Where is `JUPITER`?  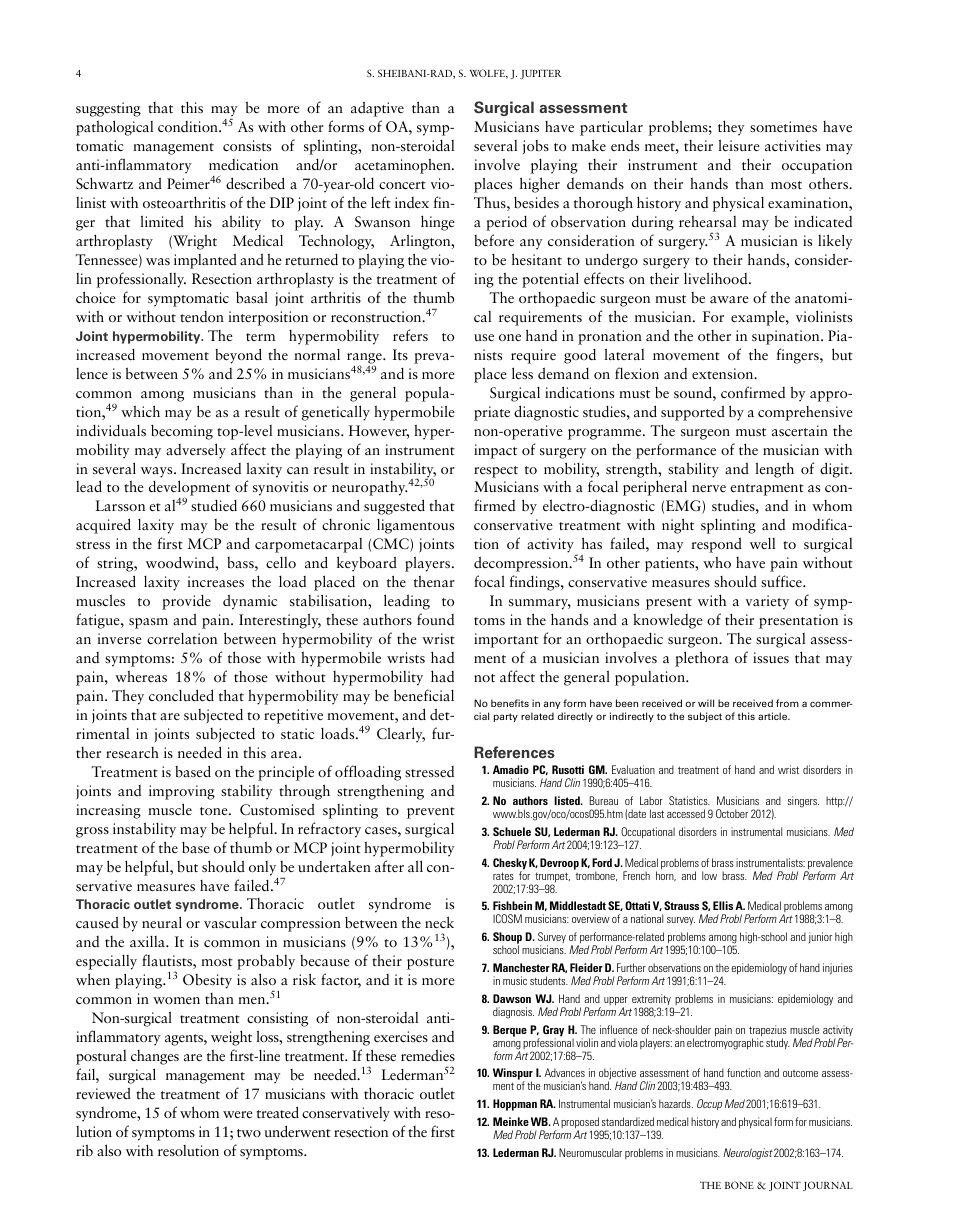 JUPITER is located at coordinates (540, 74).
